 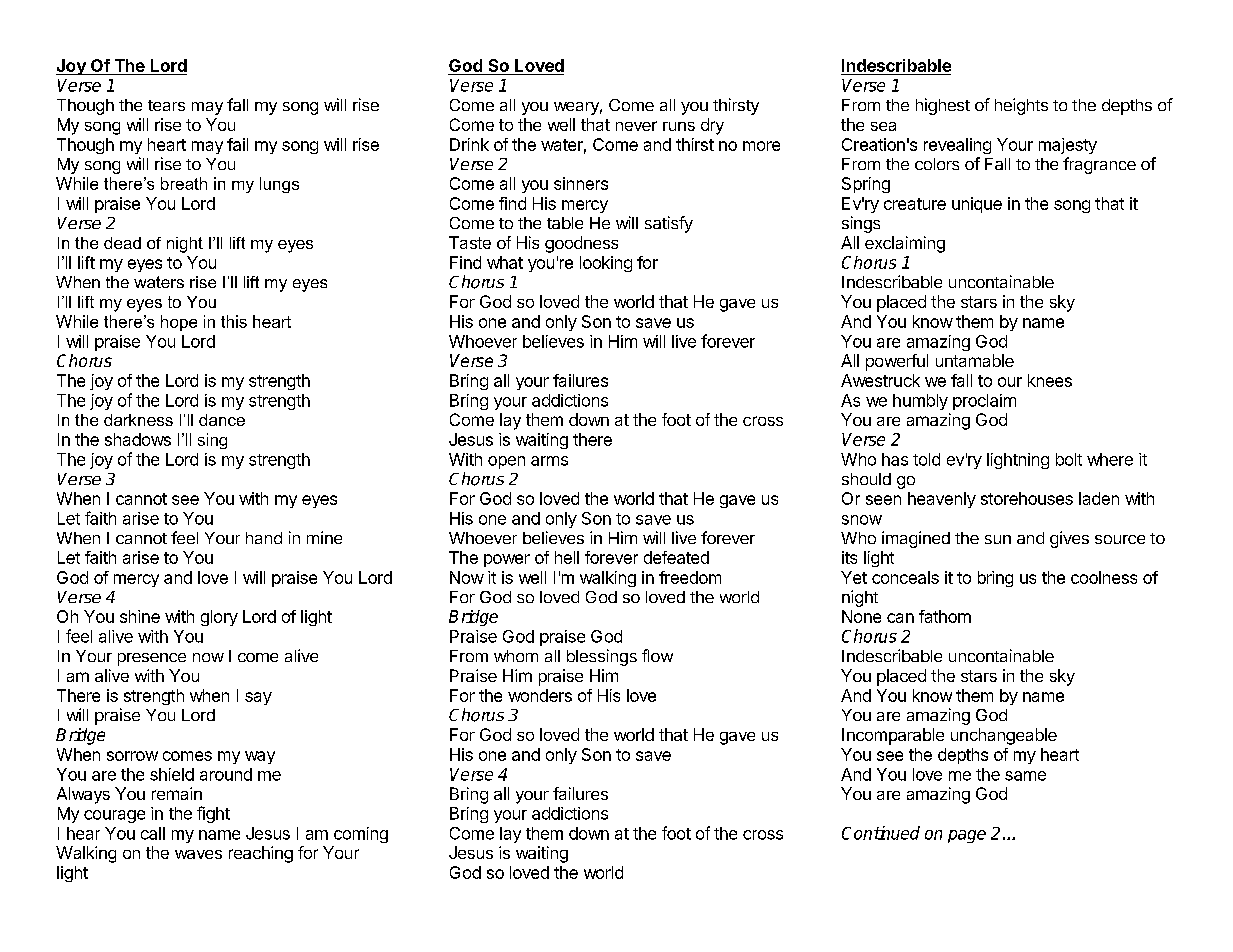 I want to click on hell, so click(x=567, y=557).
